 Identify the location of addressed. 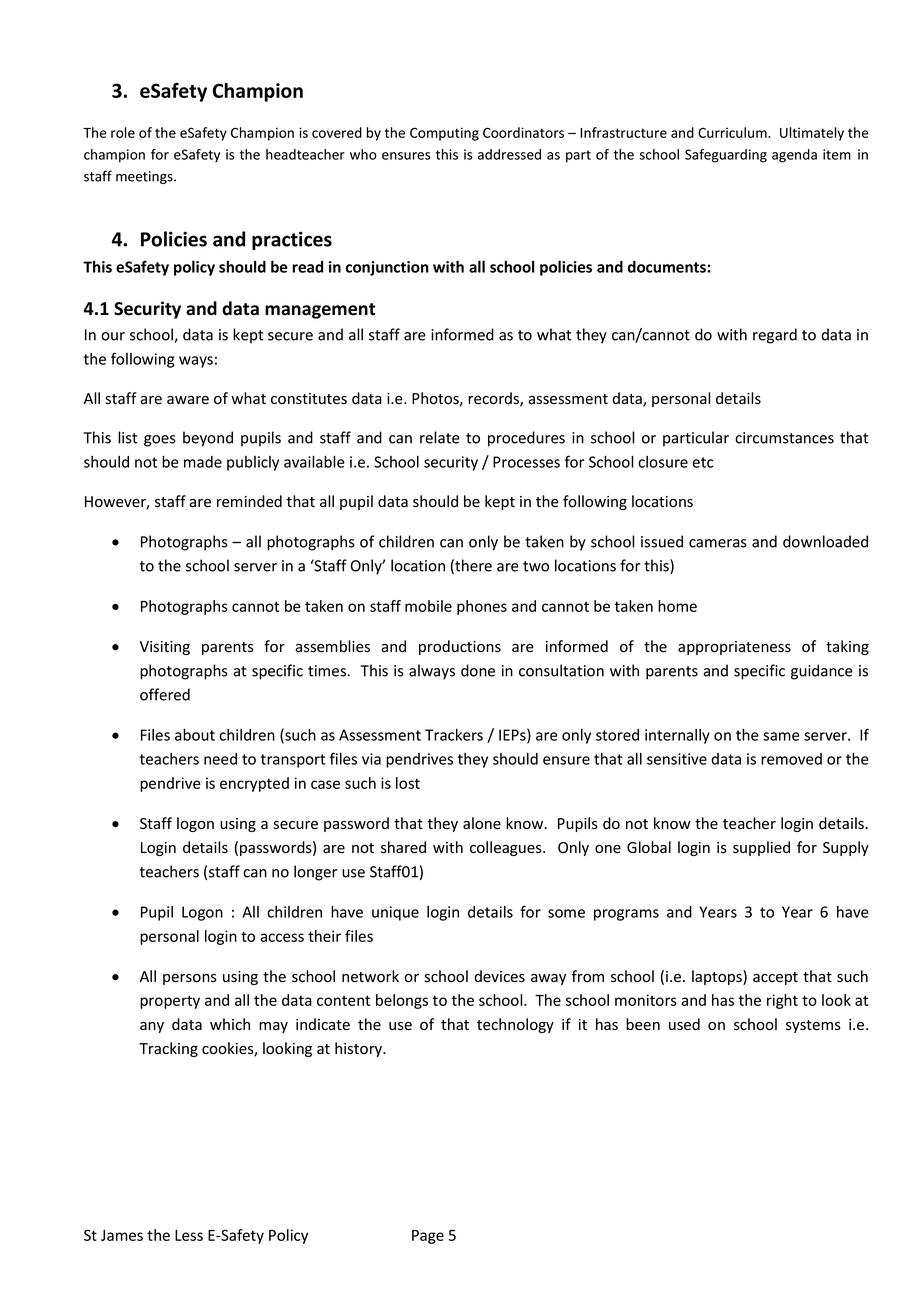
(509, 154).
